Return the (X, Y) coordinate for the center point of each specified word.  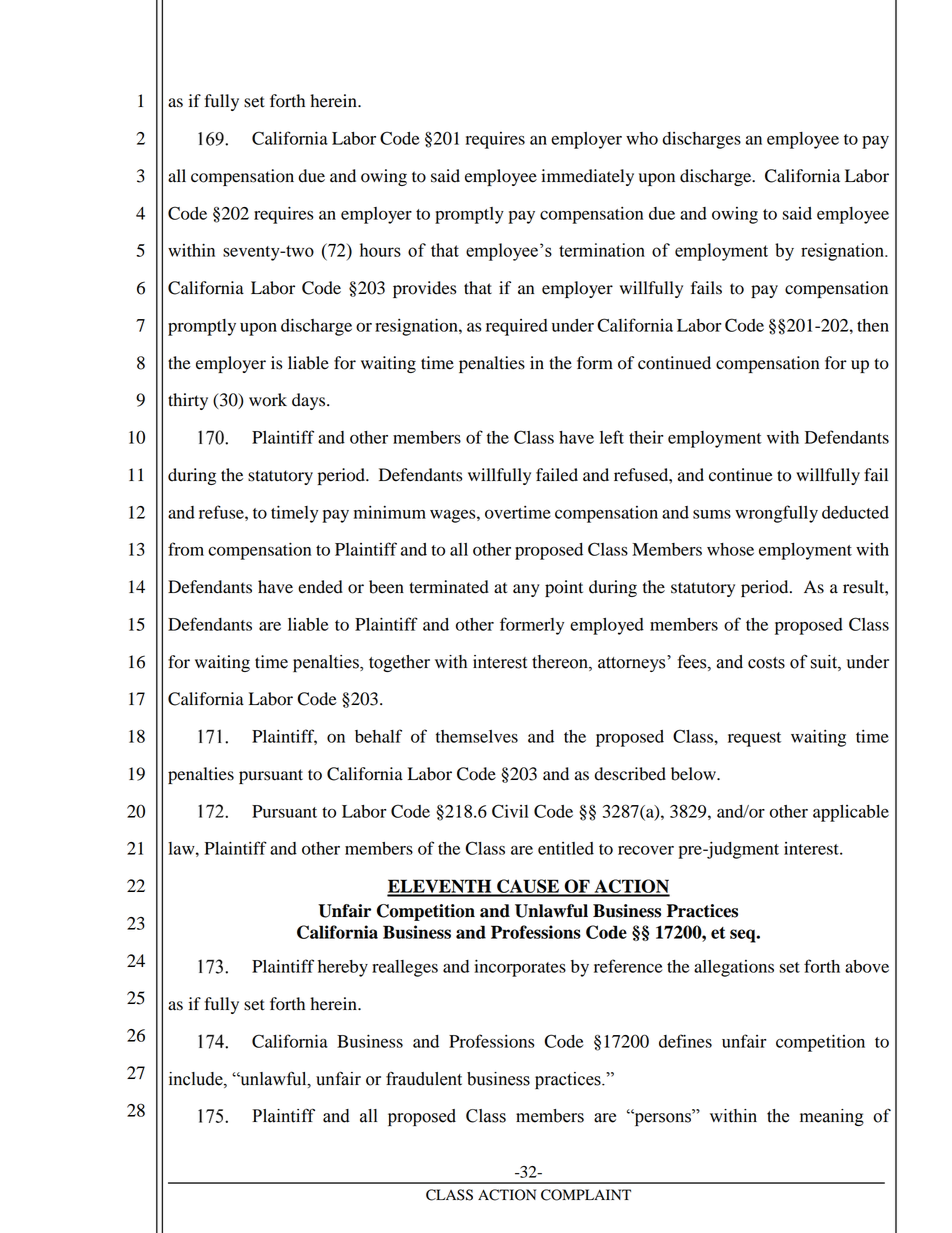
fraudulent (424, 1079)
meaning (832, 1117)
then (873, 325)
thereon (561, 662)
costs (766, 663)
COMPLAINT (586, 1195)
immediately (587, 177)
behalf (378, 736)
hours (380, 250)
